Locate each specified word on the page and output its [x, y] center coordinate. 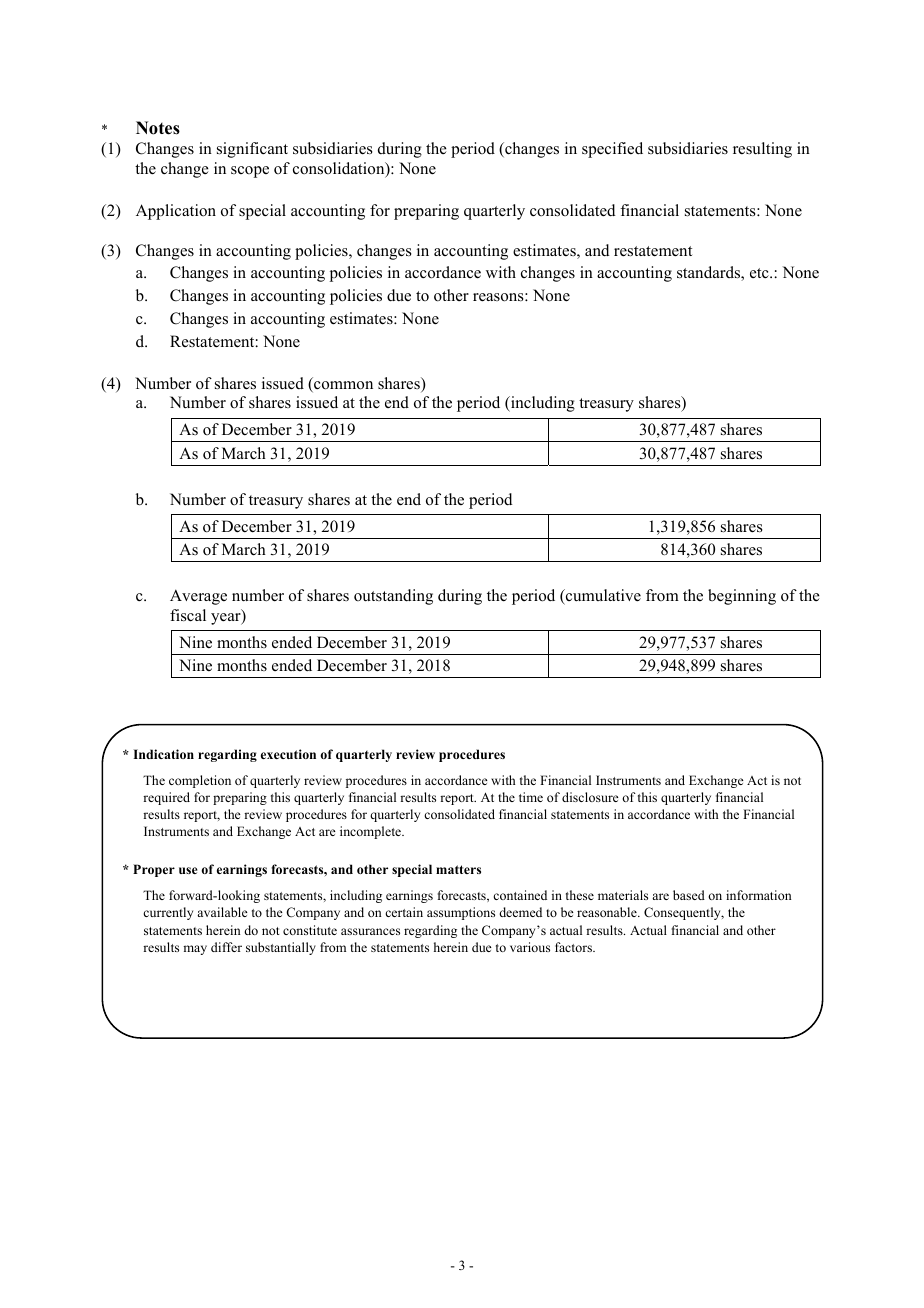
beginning [742, 597]
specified [612, 150]
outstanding [393, 597]
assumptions [461, 913]
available [222, 912]
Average [198, 597]
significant [252, 150]
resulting [762, 150]
